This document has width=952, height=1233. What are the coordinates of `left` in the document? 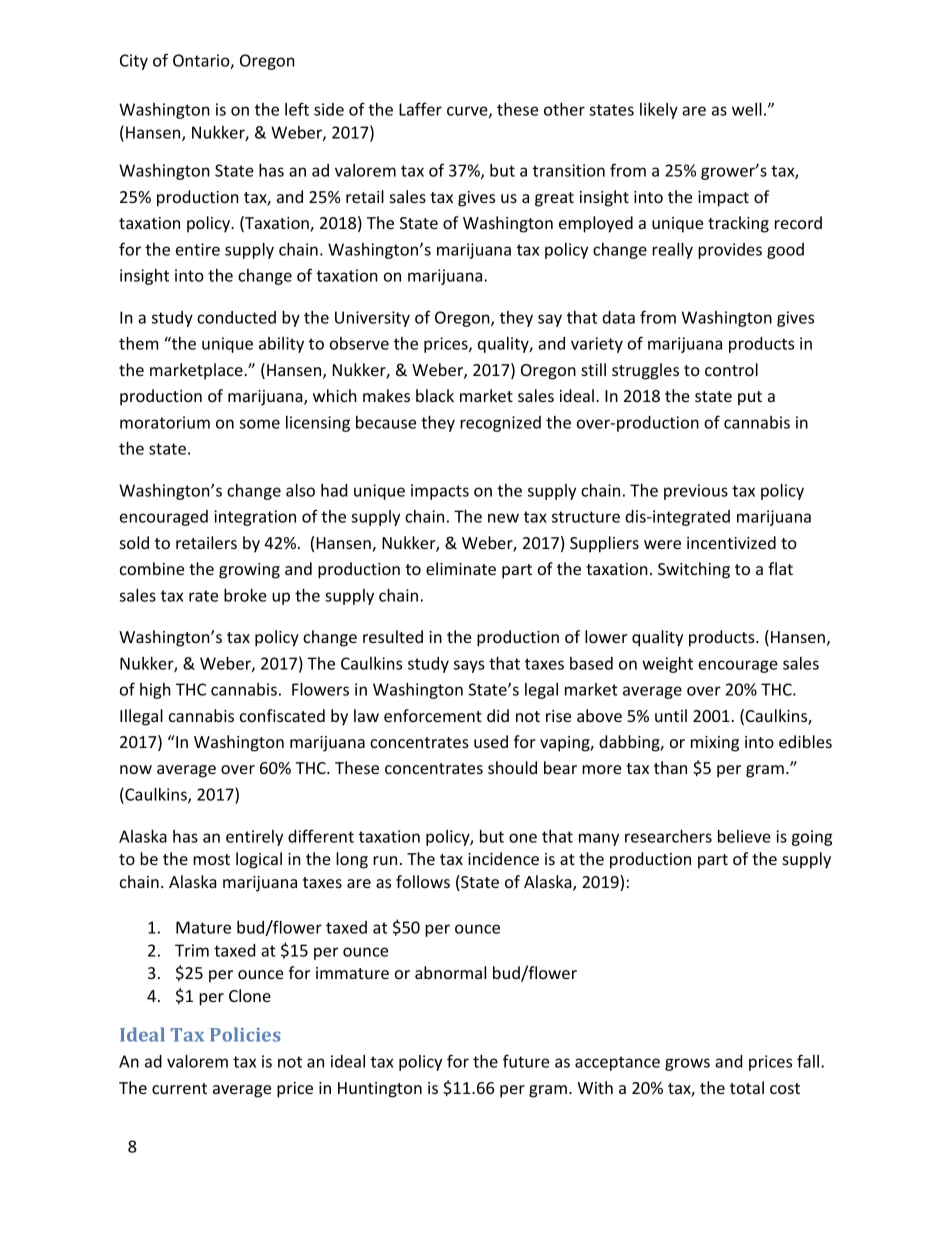 It's located at (297, 109).
